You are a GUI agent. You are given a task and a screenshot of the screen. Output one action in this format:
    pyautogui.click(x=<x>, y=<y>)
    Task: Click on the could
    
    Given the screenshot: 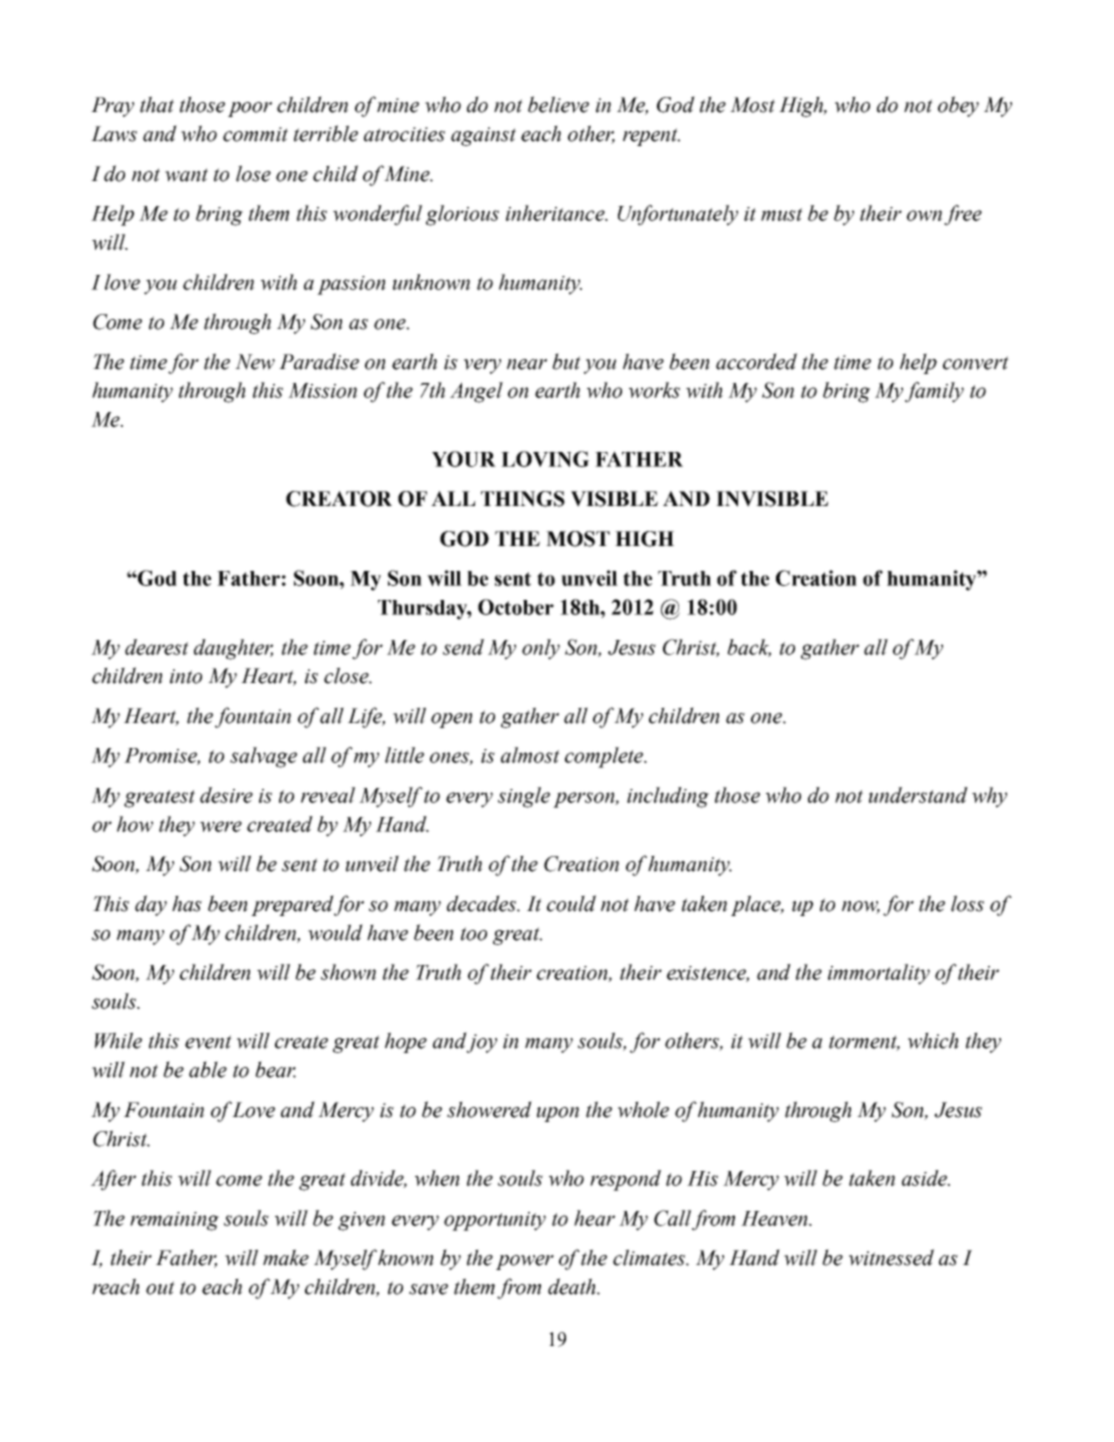 What is the action you would take?
    pyautogui.click(x=571, y=903)
